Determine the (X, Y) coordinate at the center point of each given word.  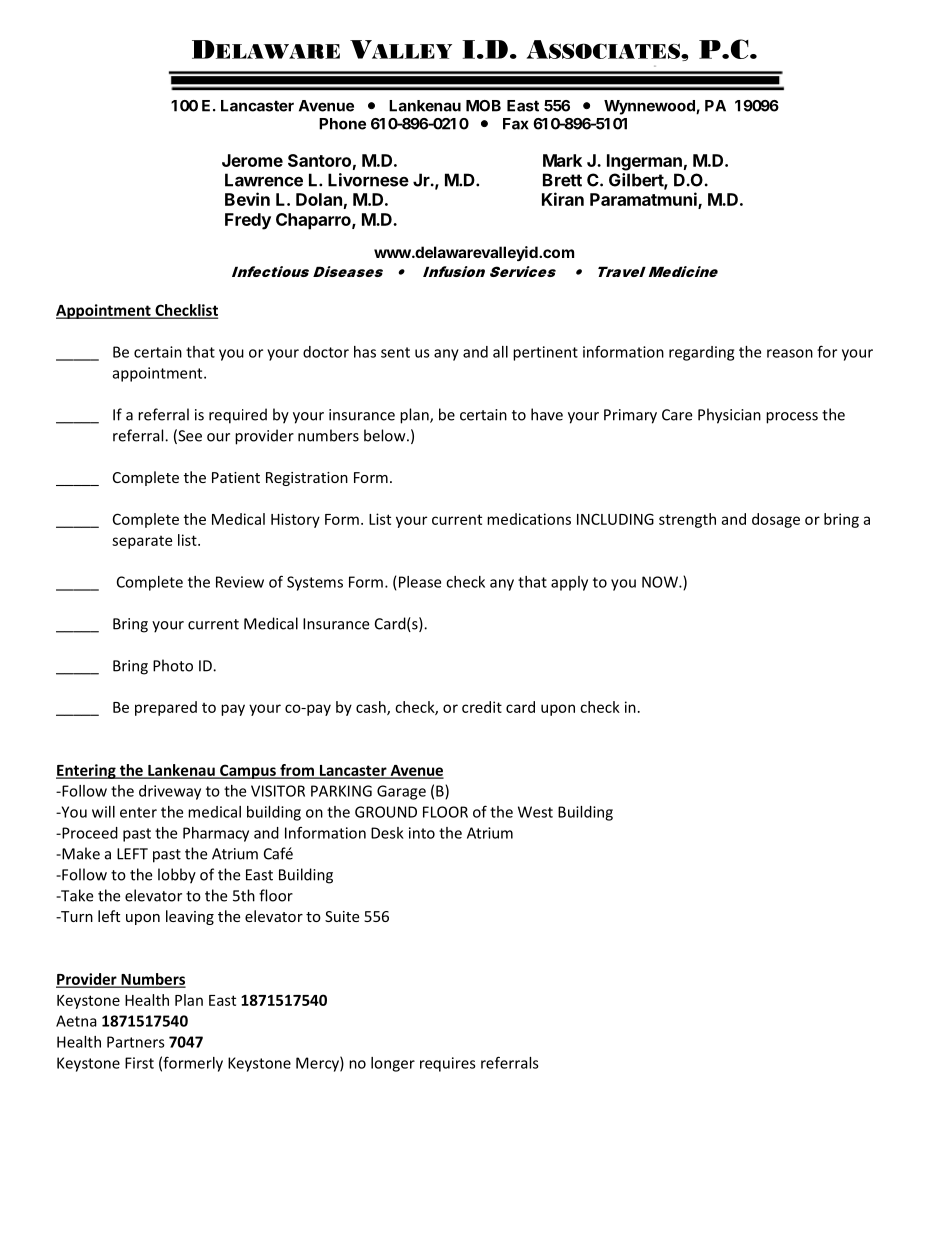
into (422, 833)
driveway (170, 792)
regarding (701, 353)
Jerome (252, 160)
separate (142, 542)
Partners (136, 1042)
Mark (562, 160)
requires (448, 1064)
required (238, 416)
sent (395, 352)
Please (420, 582)
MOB (483, 106)
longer (393, 1064)
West (535, 812)
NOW (661, 582)
